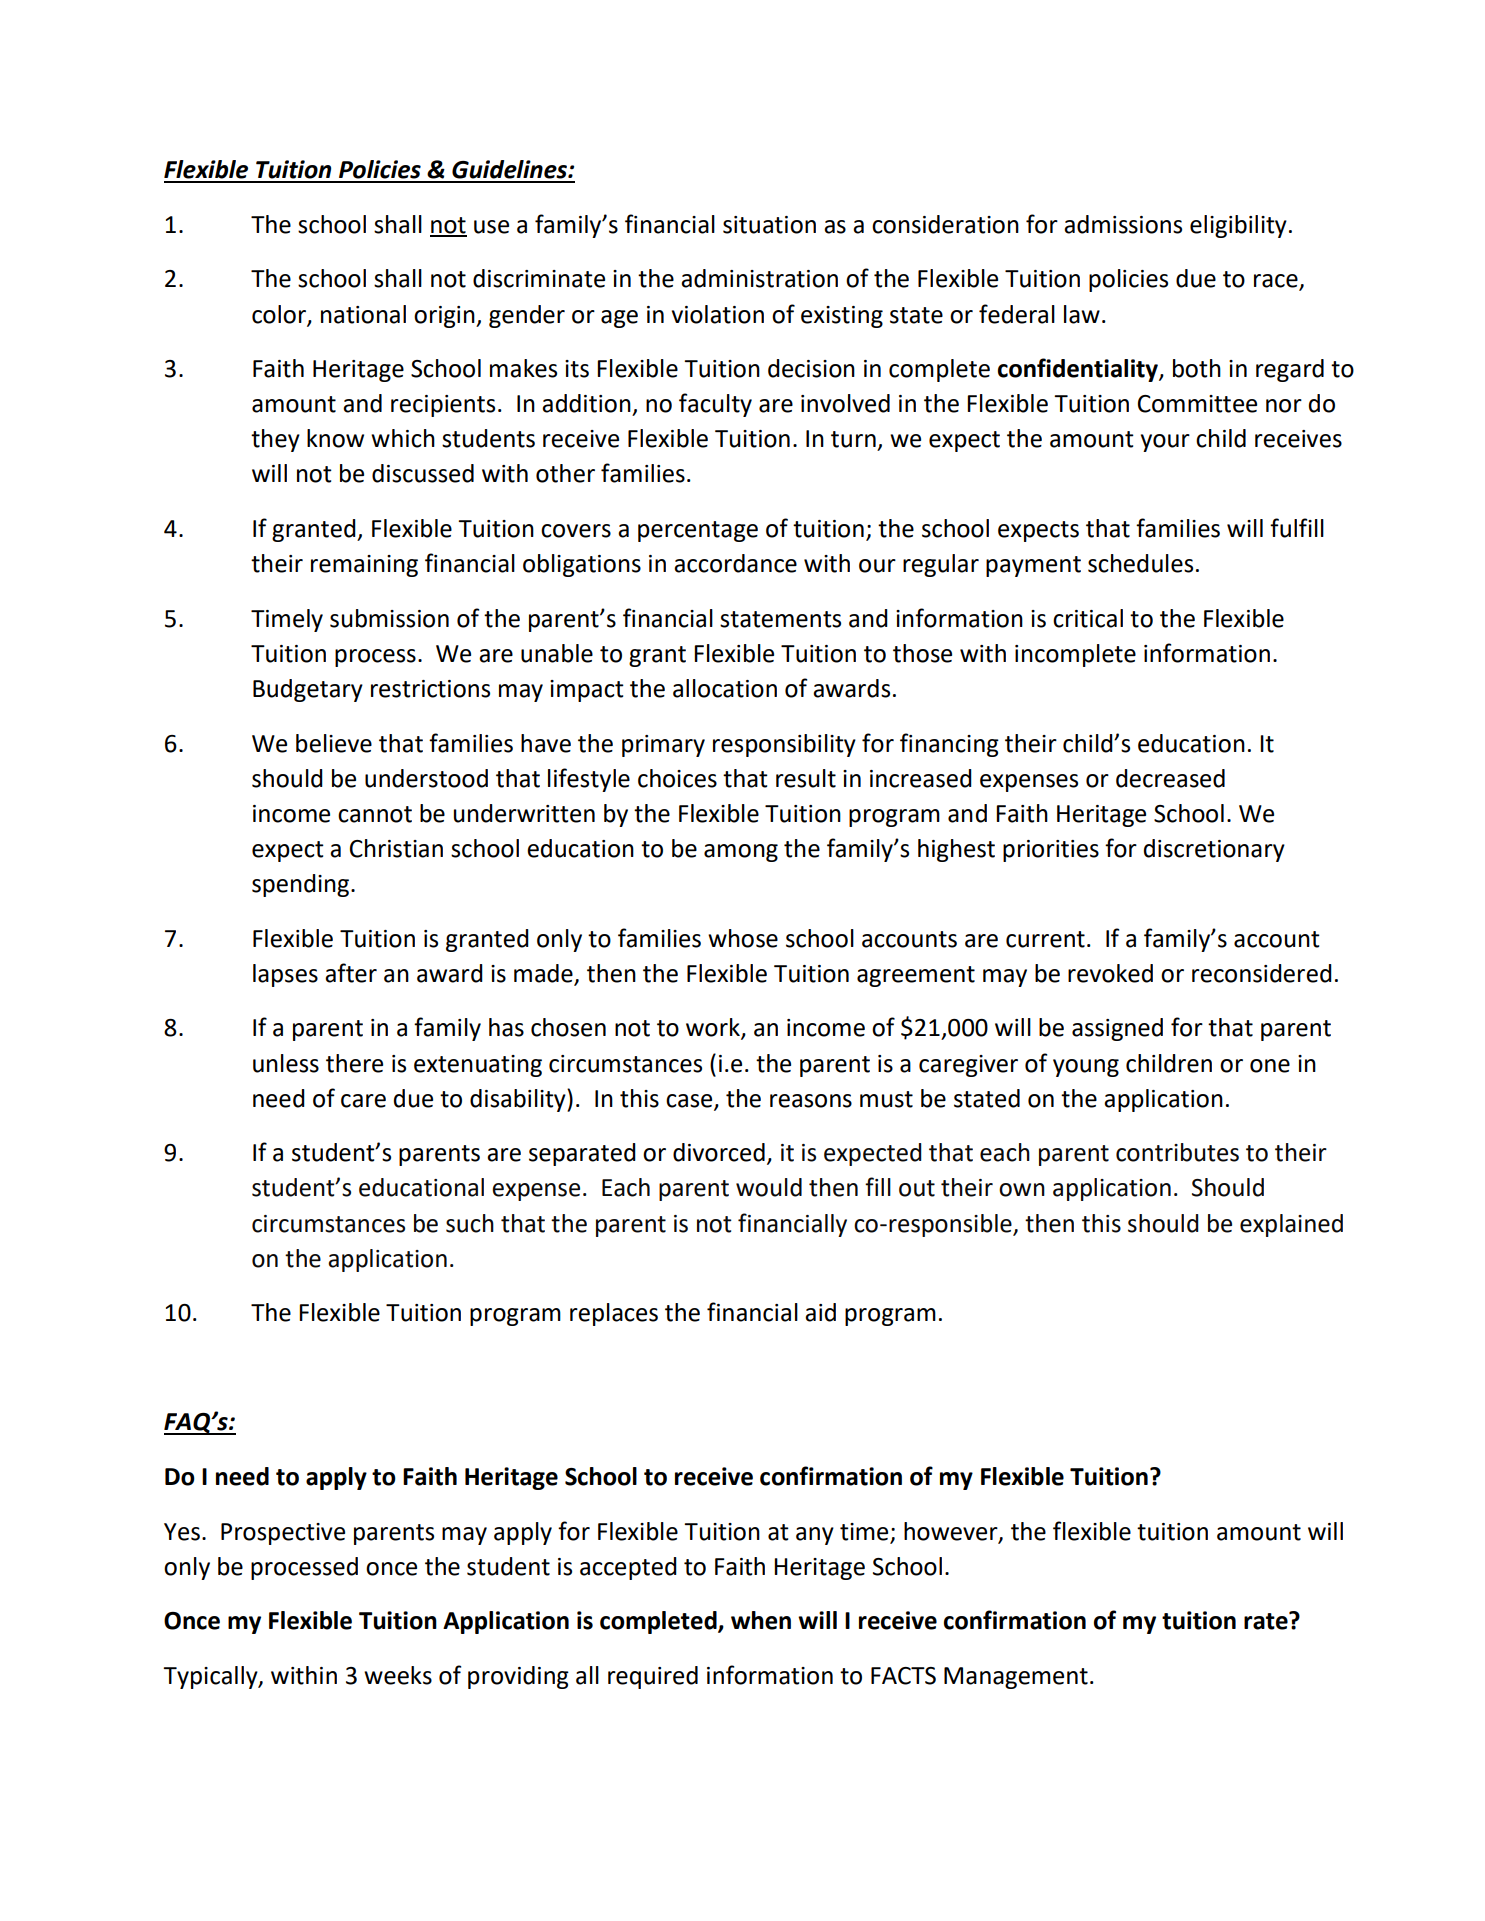  Describe the element at coordinates (285, 975) in the page. I see `lapses` at that location.
